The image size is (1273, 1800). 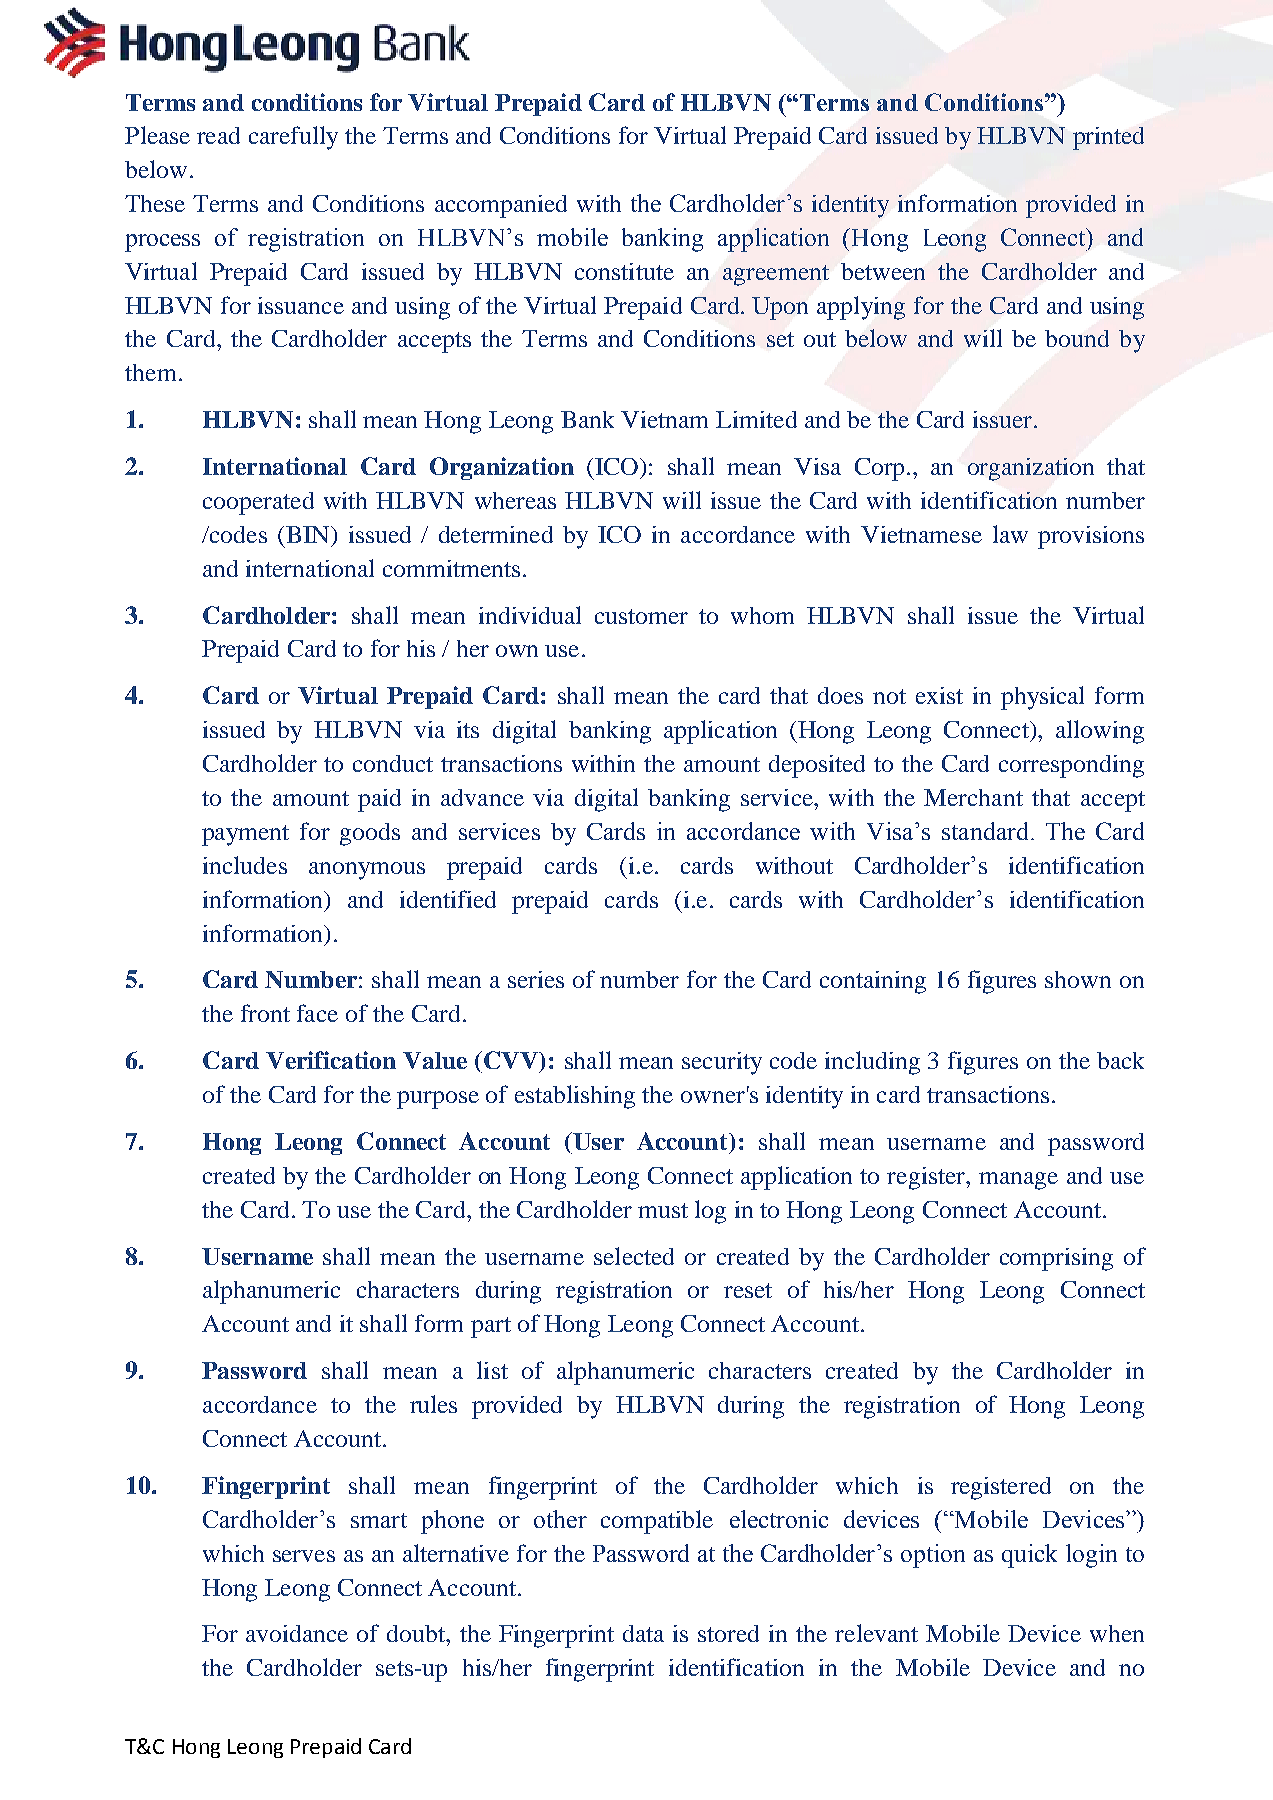 I want to click on serves, so click(x=304, y=1556).
